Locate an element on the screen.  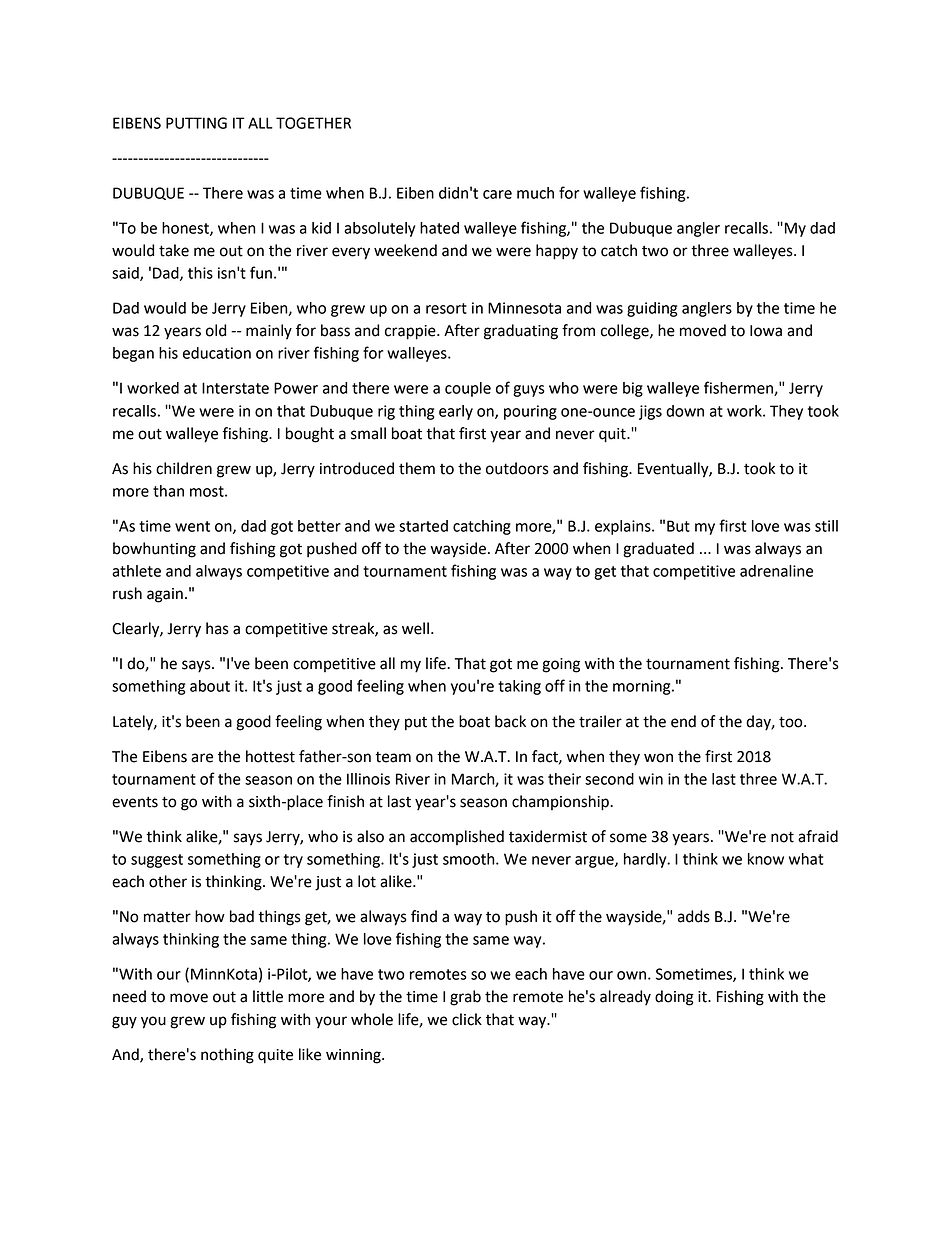
much is located at coordinates (535, 193).
